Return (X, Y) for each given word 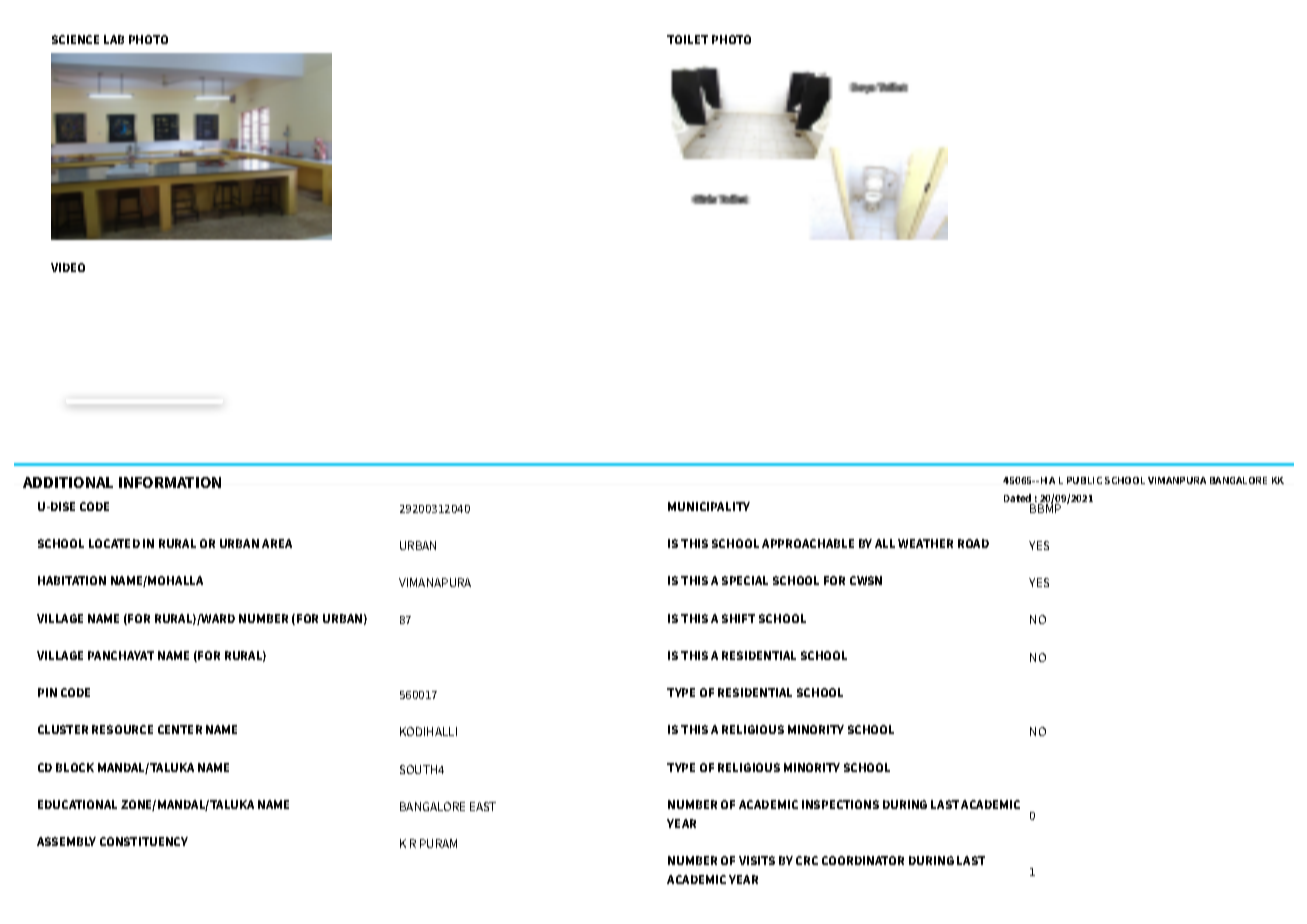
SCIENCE (75, 39)
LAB (114, 39)
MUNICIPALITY (709, 506)
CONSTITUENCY (144, 841)
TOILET (687, 39)
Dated (1019, 499)
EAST (483, 806)
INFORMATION (170, 482)
